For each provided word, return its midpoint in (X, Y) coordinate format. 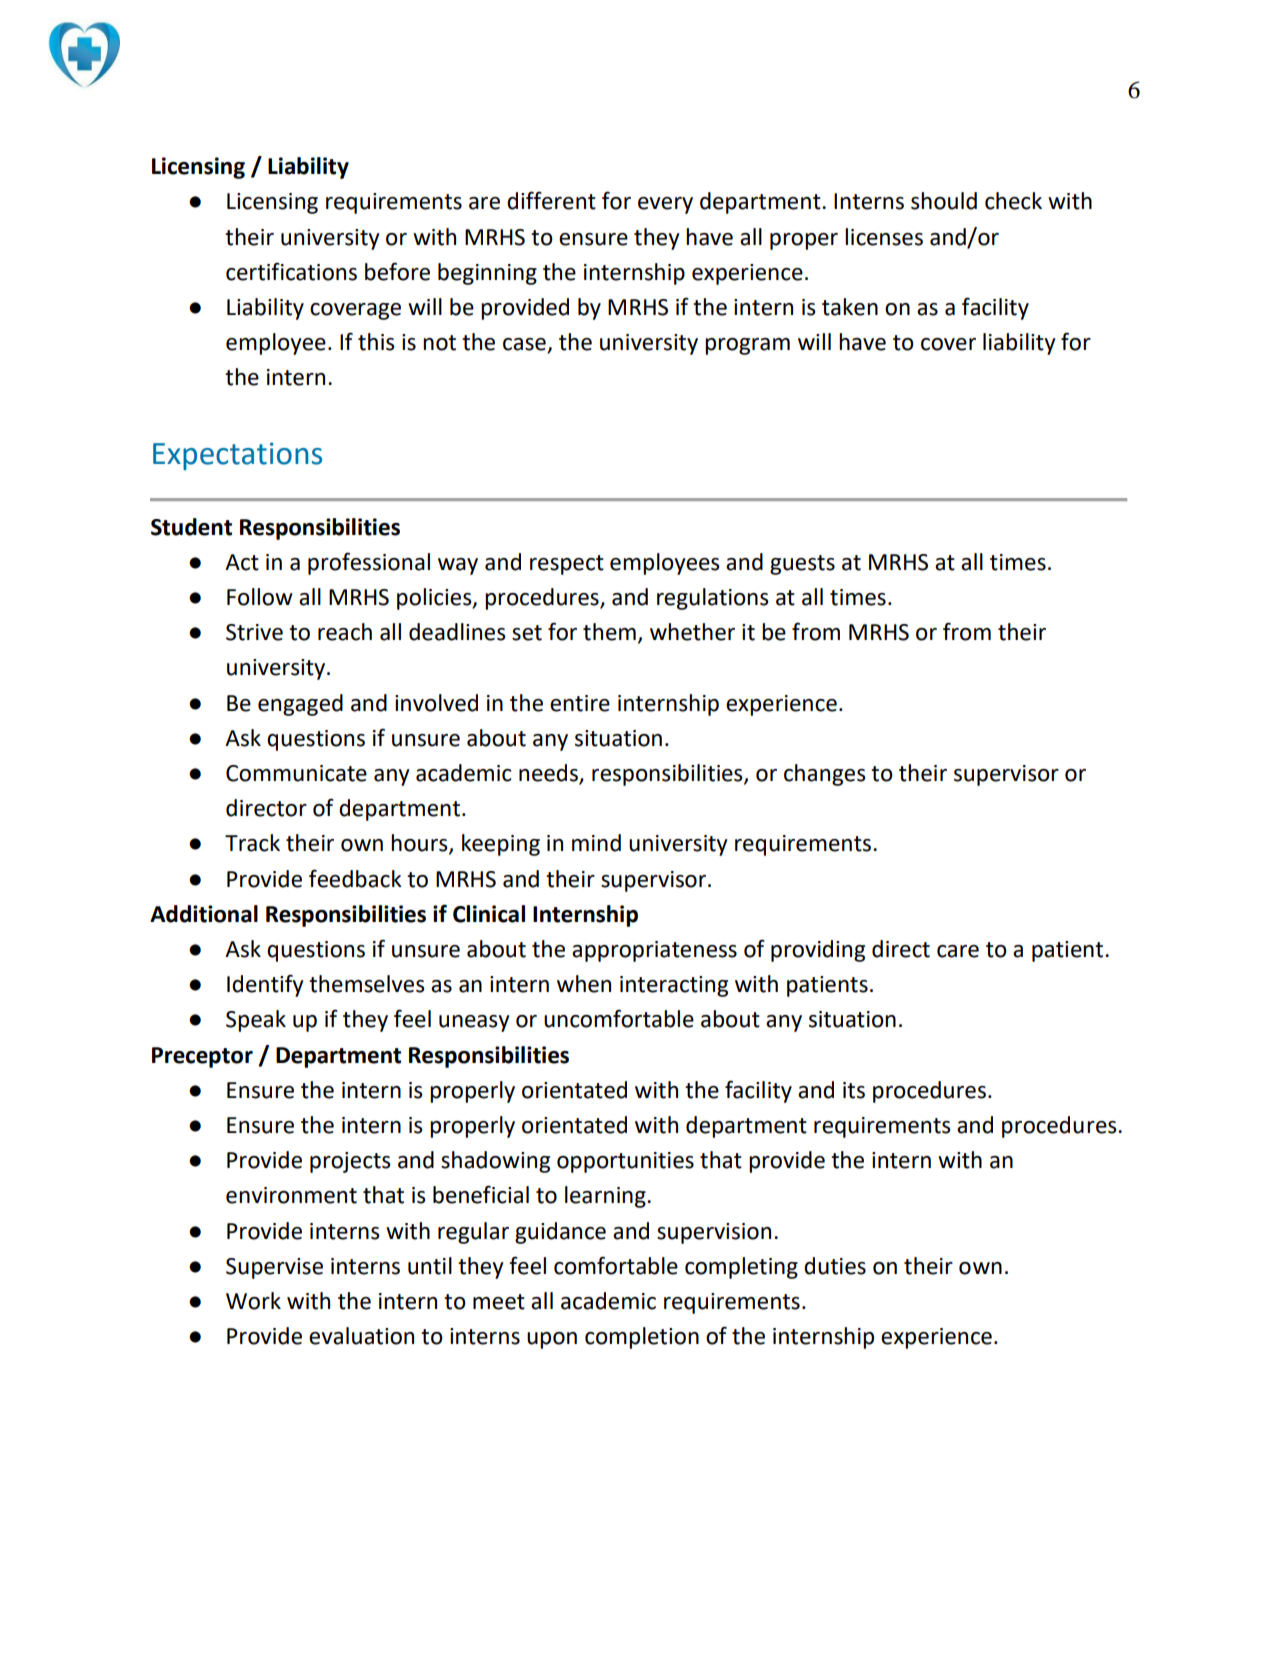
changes (825, 775)
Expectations (237, 456)
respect (567, 565)
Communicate (296, 773)
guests (802, 565)
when (584, 984)
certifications (291, 271)
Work (253, 1301)
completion (642, 1338)
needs (549, 774)
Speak (256, 1021)
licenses (884, 237)
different (551, 200)
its (854, 1090)
